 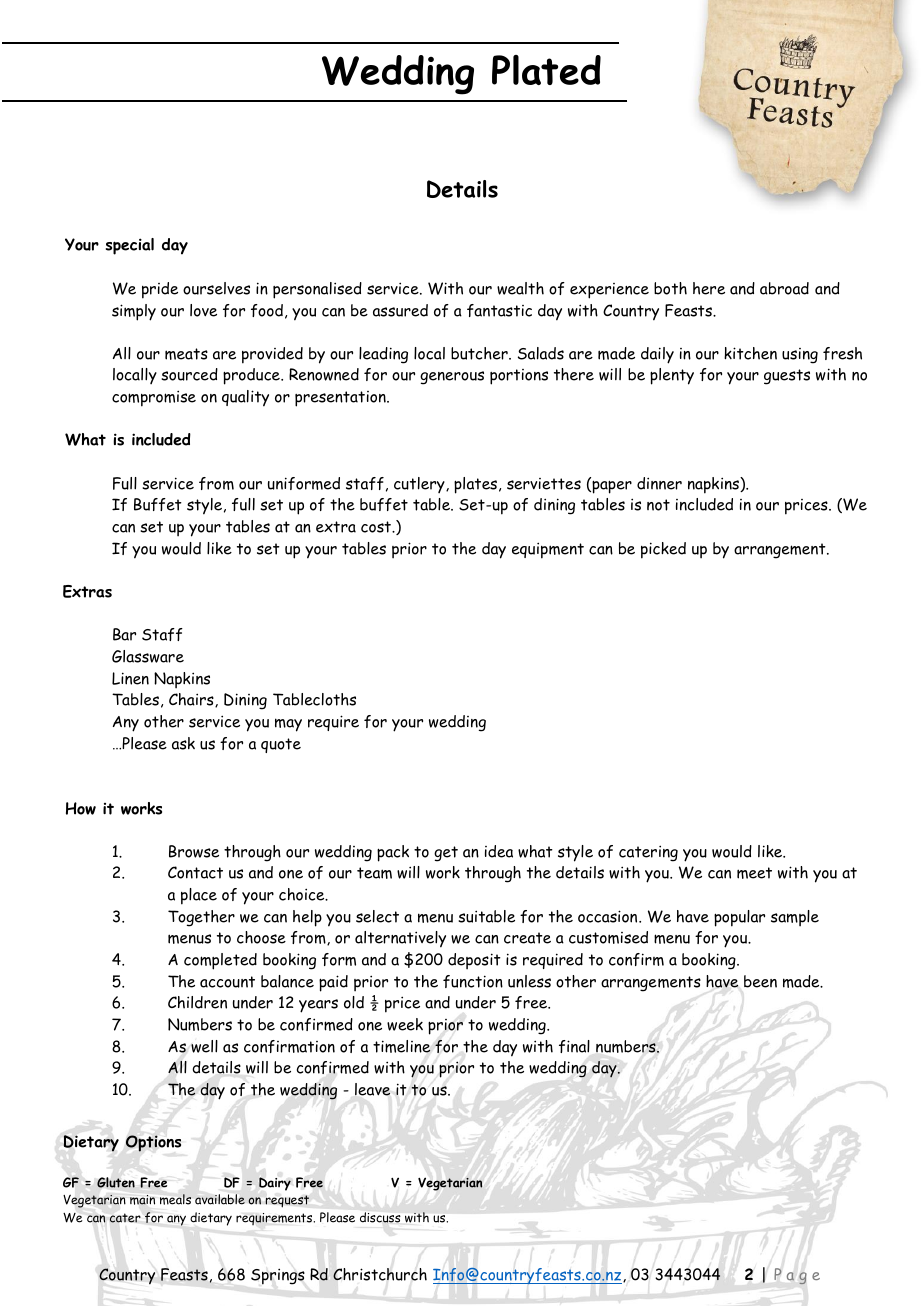 What do you see at coordinates (663, 550) in the document?
I see `picked` at bounding box center [663, 550].
